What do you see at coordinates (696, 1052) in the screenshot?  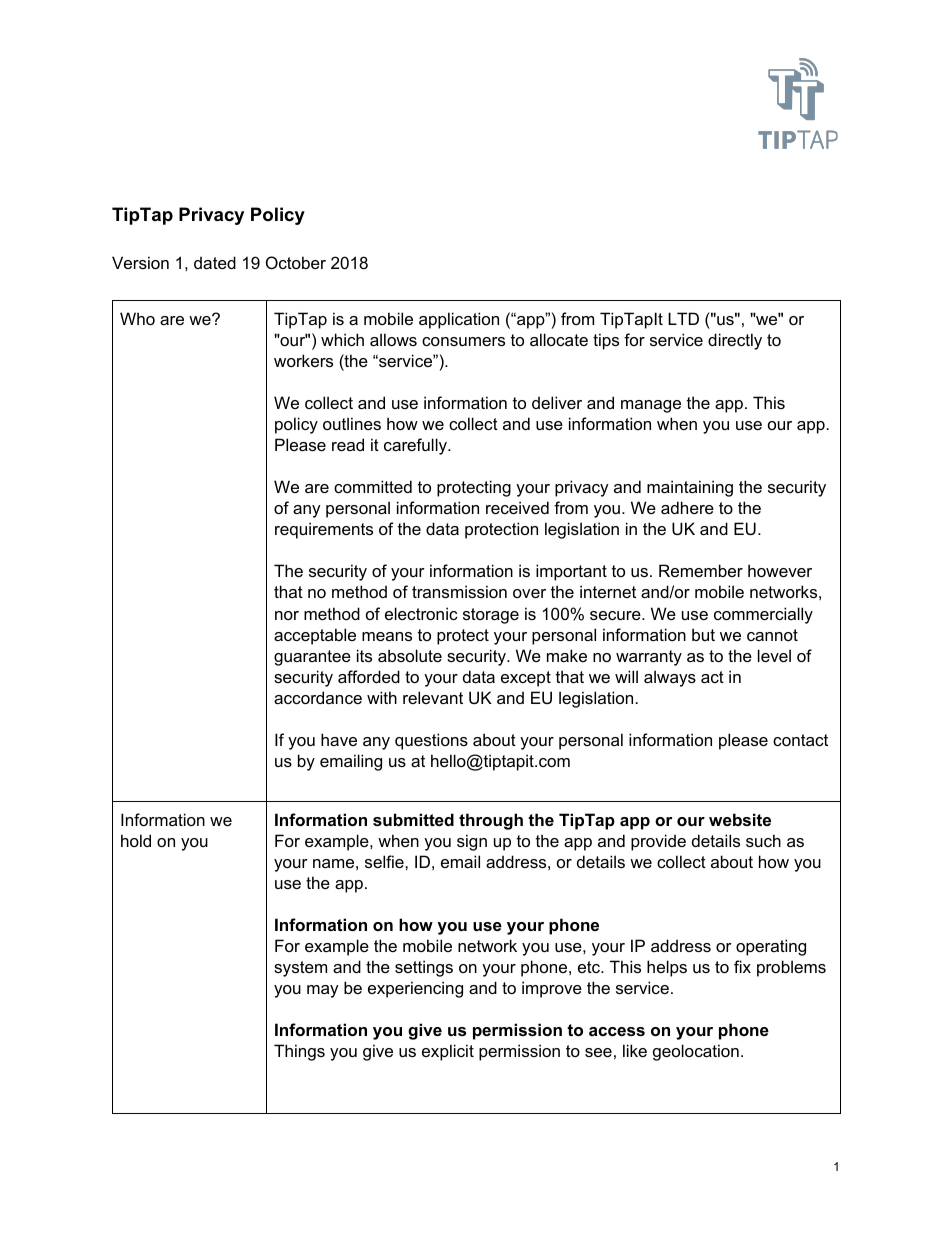 I see `geolocation` at bounding box center [696, 1052].
